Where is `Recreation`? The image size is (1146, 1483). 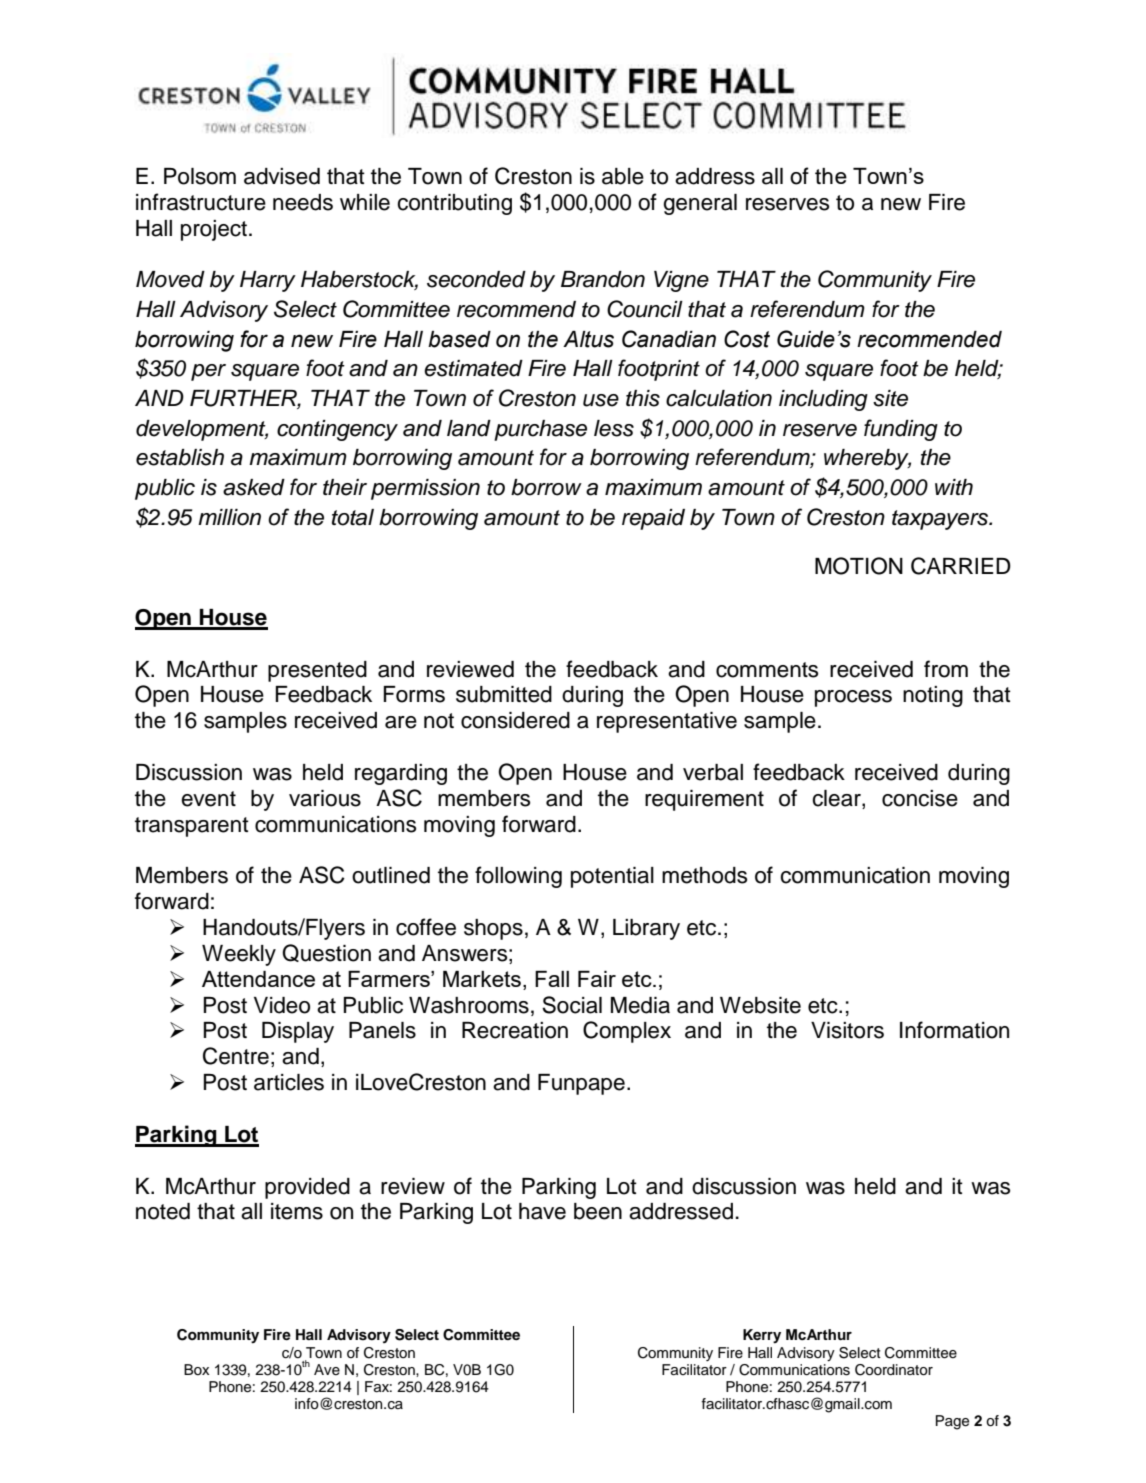
Recreation is located at coordinates (515, 1030).
